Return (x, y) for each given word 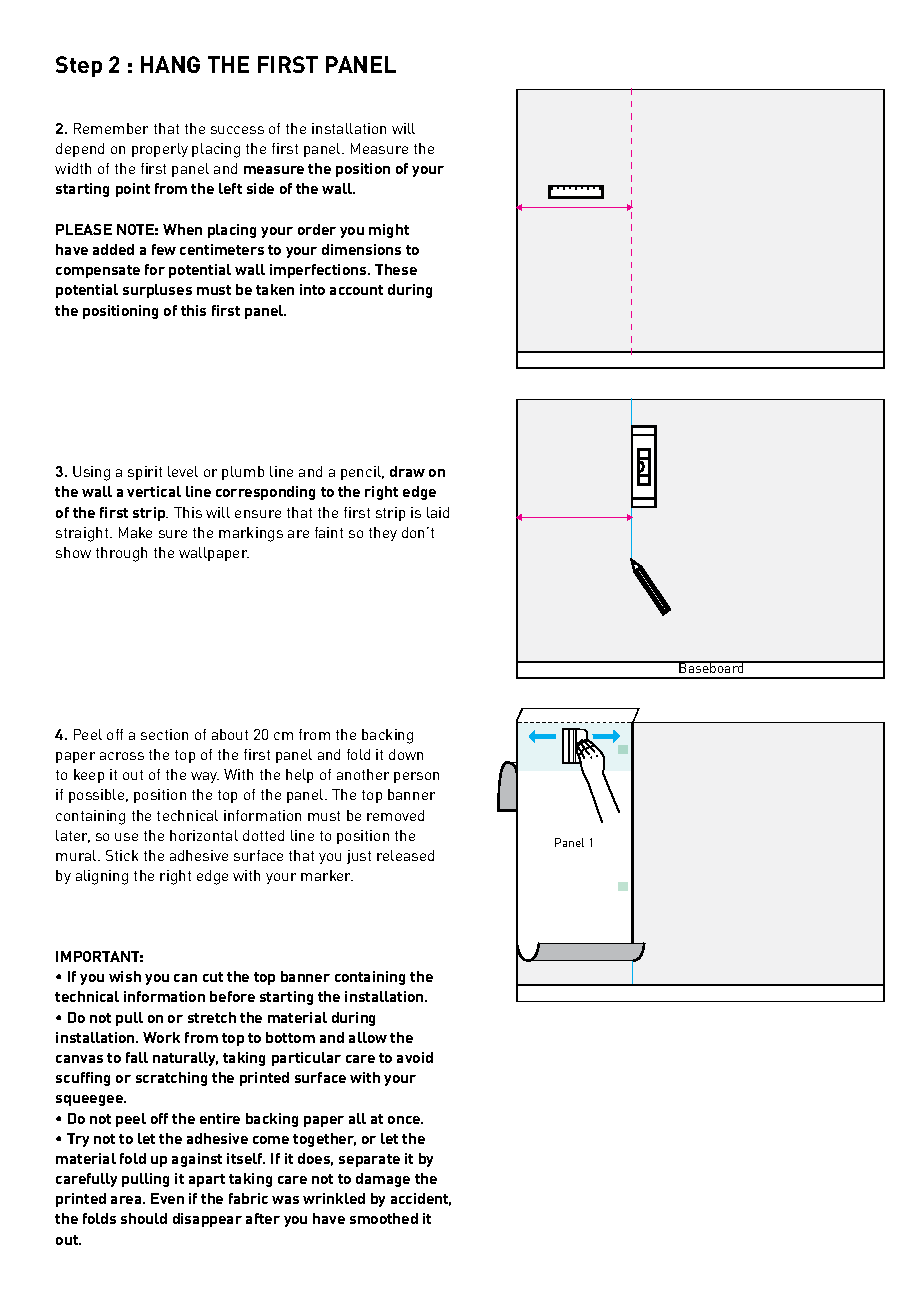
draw (407, 471)
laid (438, 512)
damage (383, 1180)
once (405, 1120)
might (389, 231)
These (396, 269)
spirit (145, 473)
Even (167, 1198)
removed (395, 815)
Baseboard (712, 667)
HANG (170, 64)
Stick (122, 855)
